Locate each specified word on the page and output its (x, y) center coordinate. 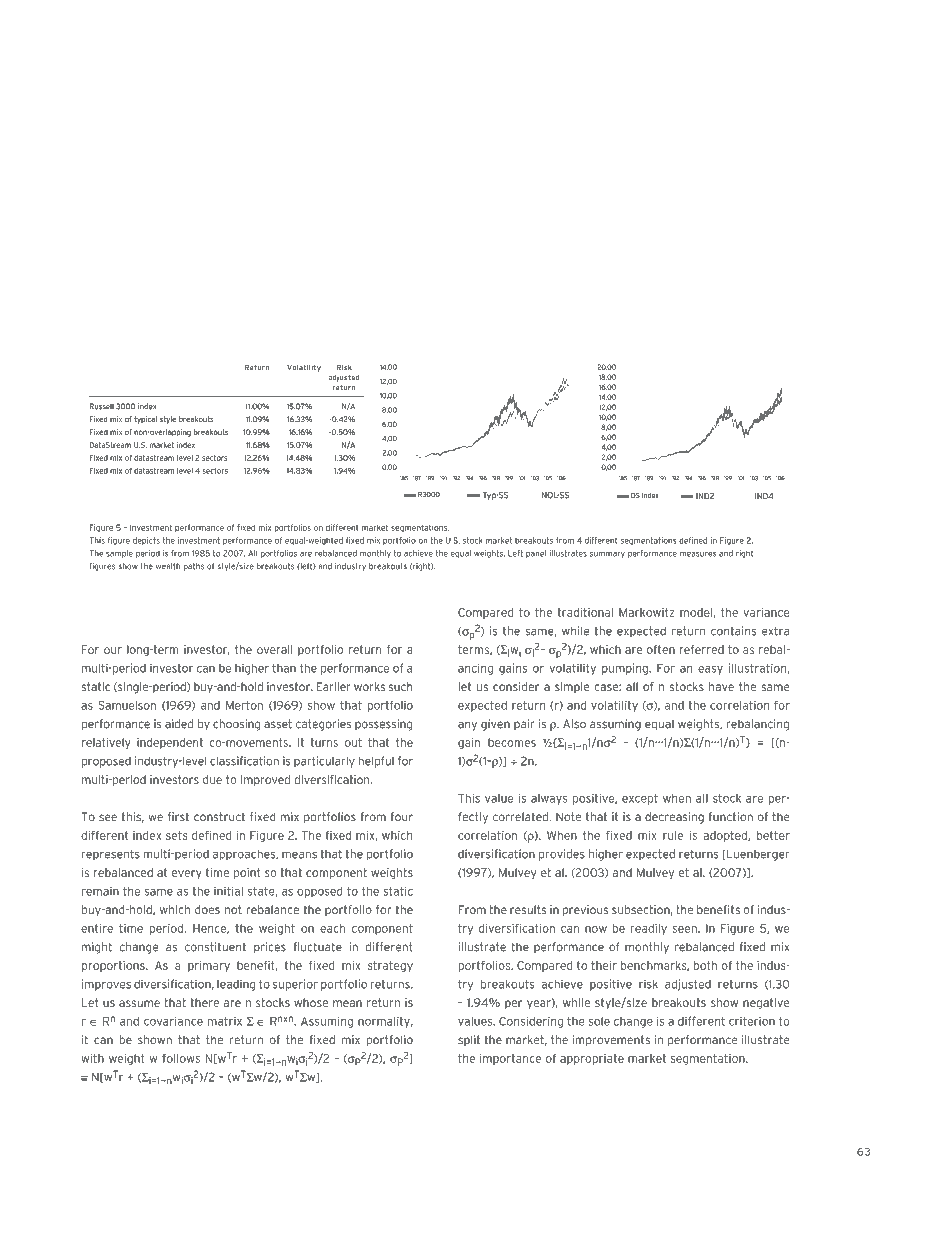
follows (181, 1058)
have (721, 686)
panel (536, 554)
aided (179, 724)
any (467, 726)
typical (145, 420)
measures (698, 554)
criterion (752, 1021)
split (469, 1040)
